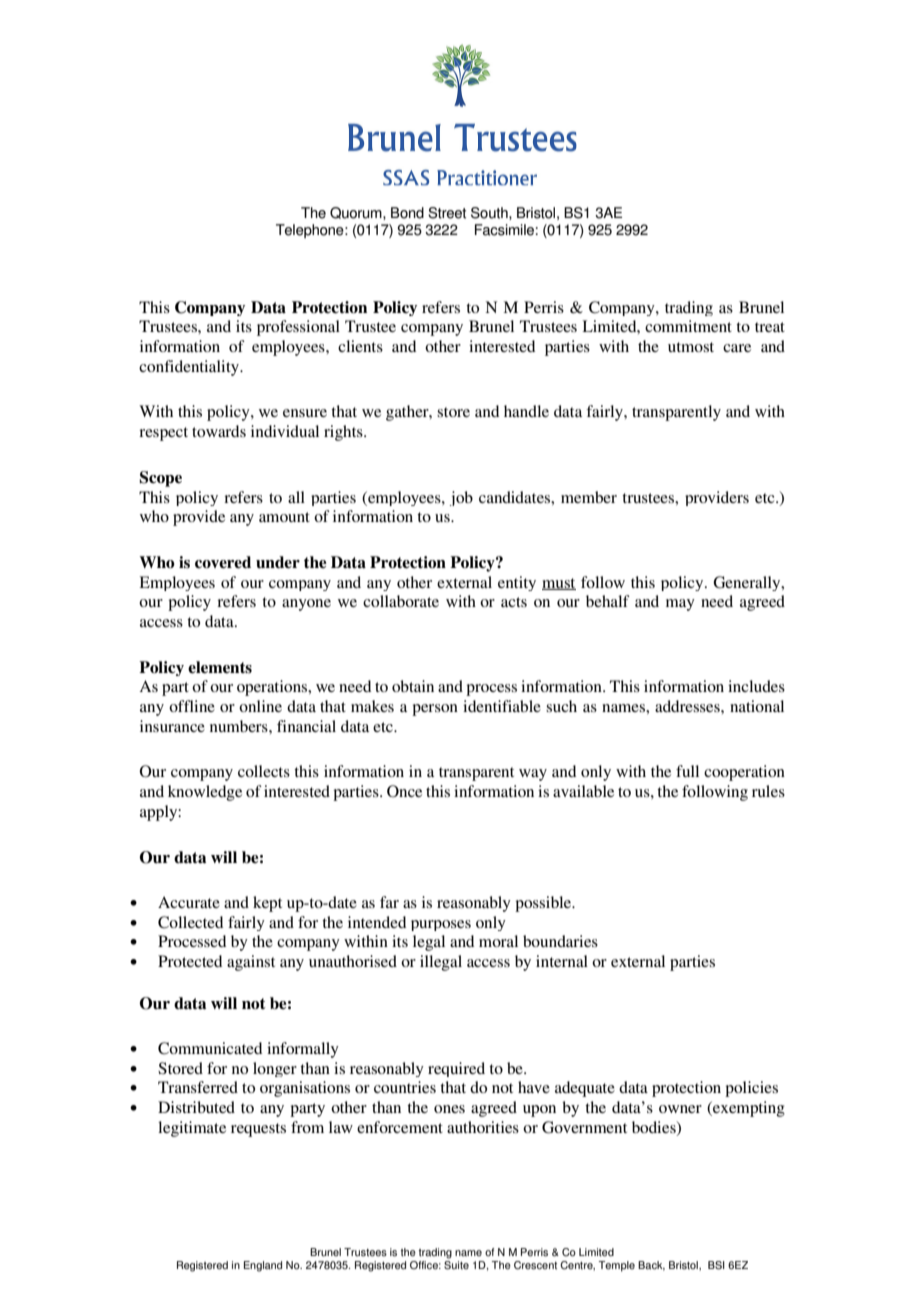  I want to click on amount, so click(284, 517).
